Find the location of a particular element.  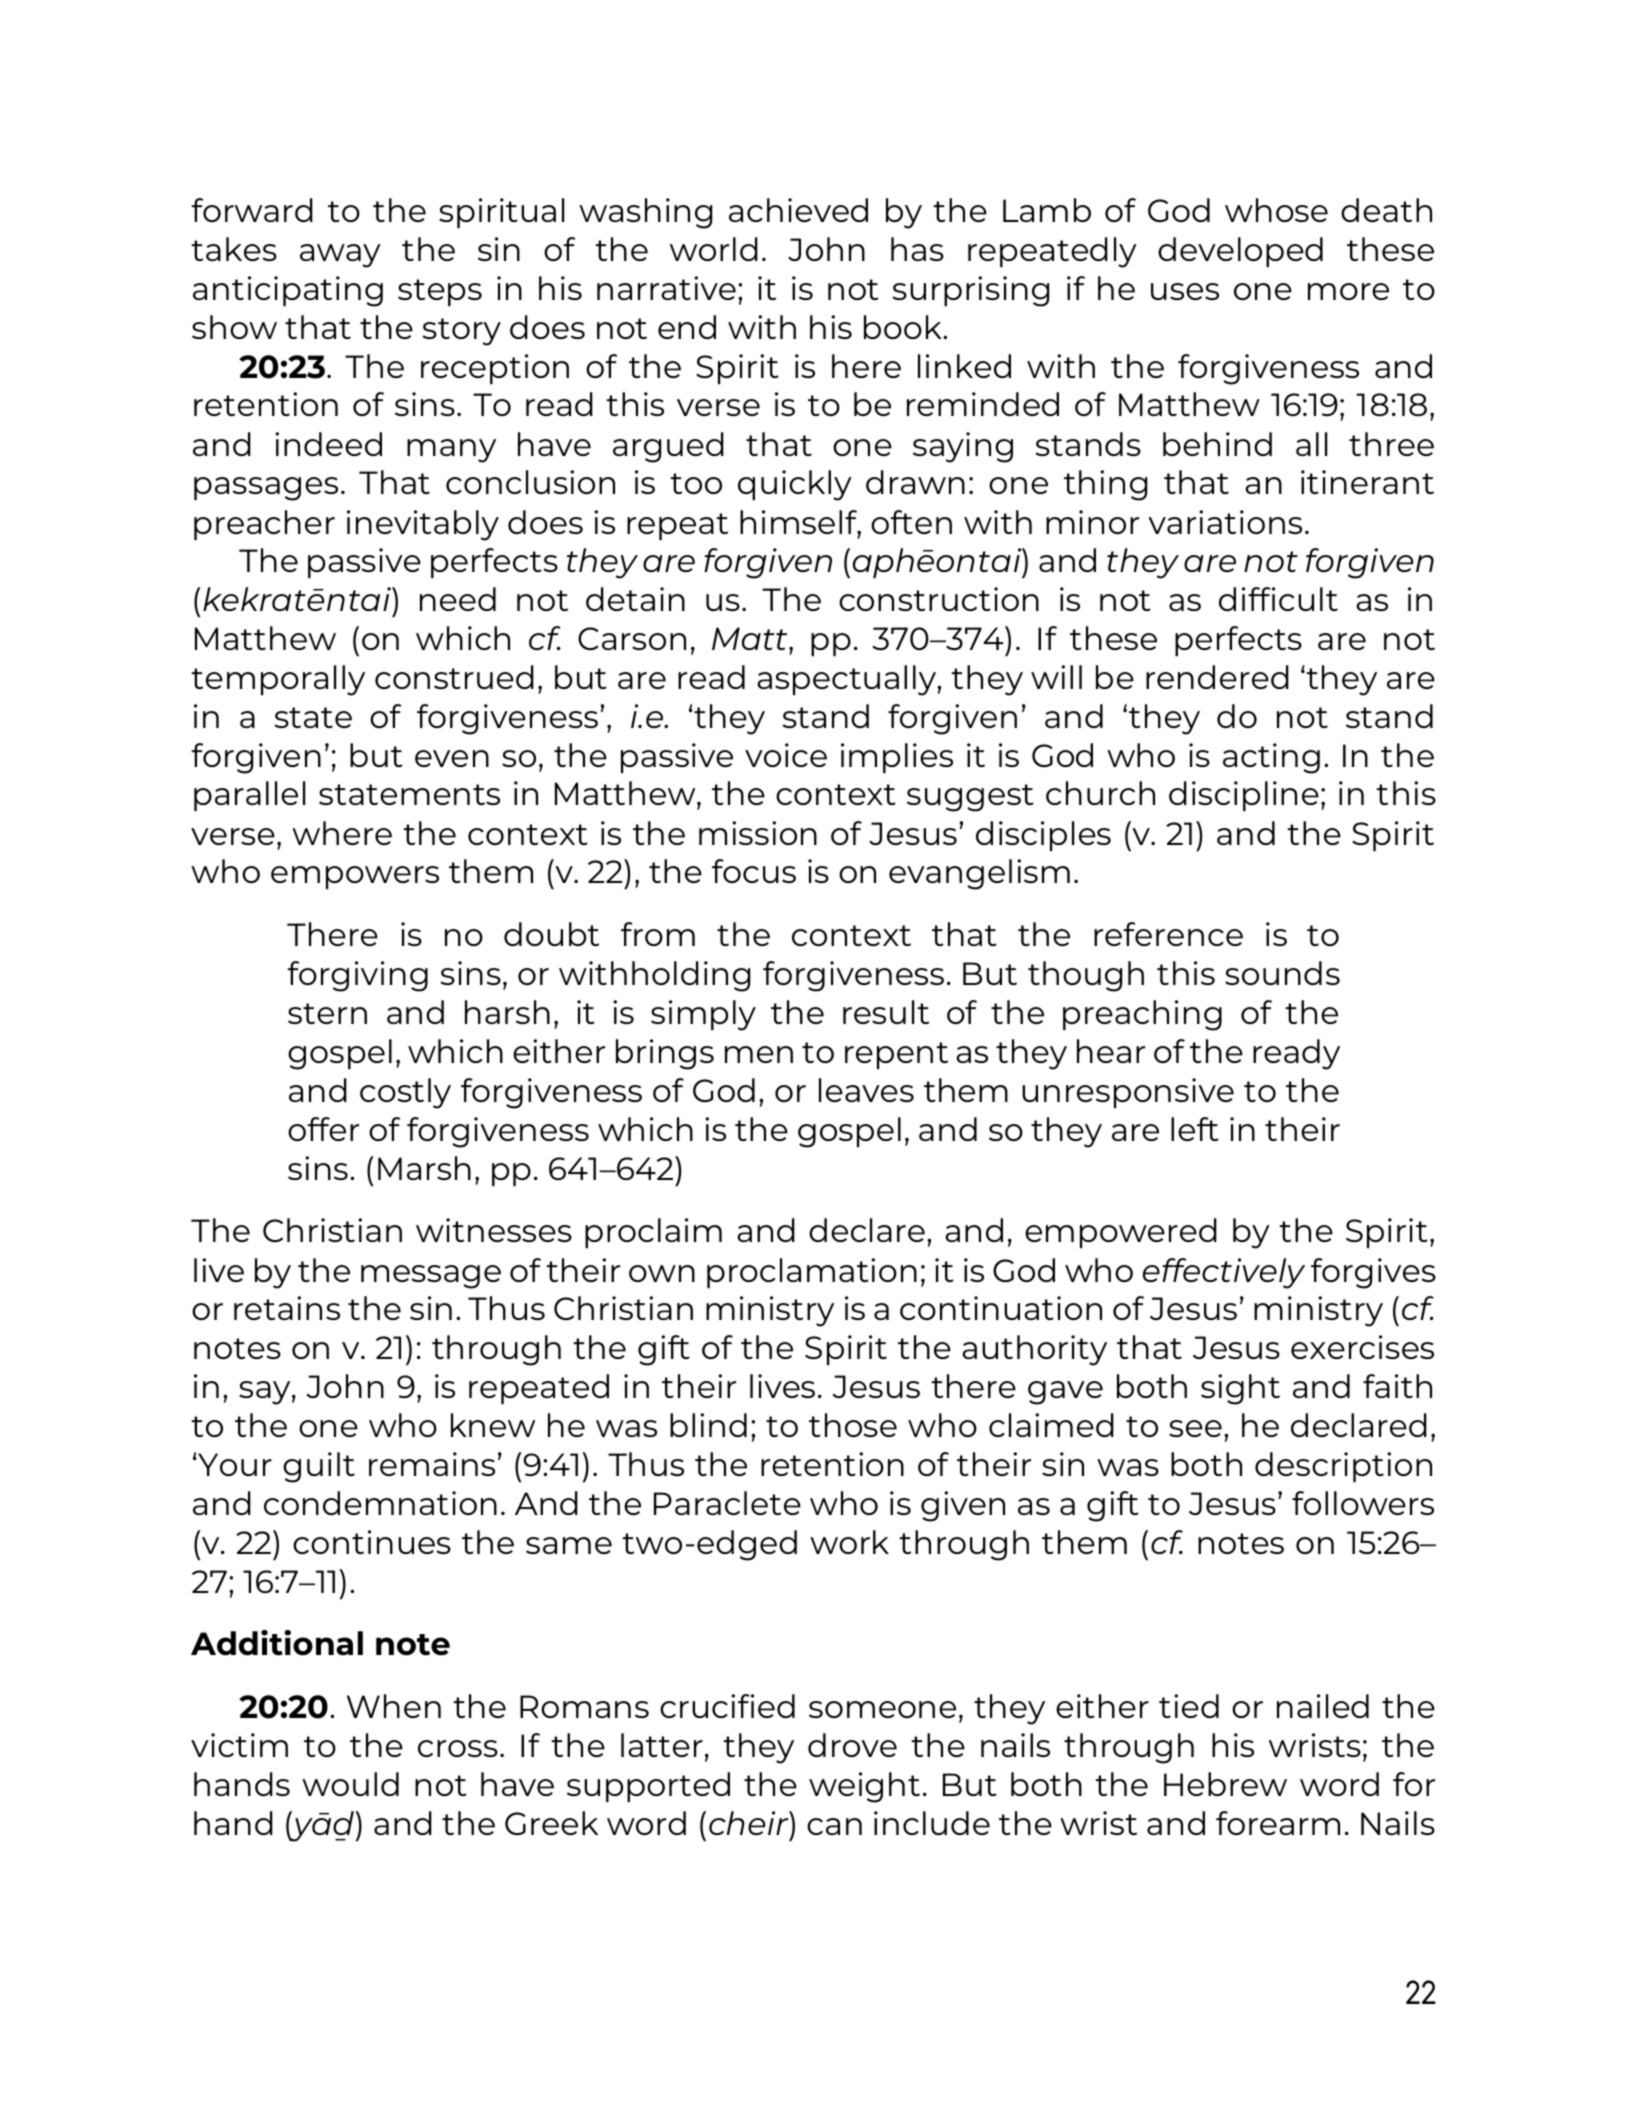

sight is located at coordinates (1240, 1389).
